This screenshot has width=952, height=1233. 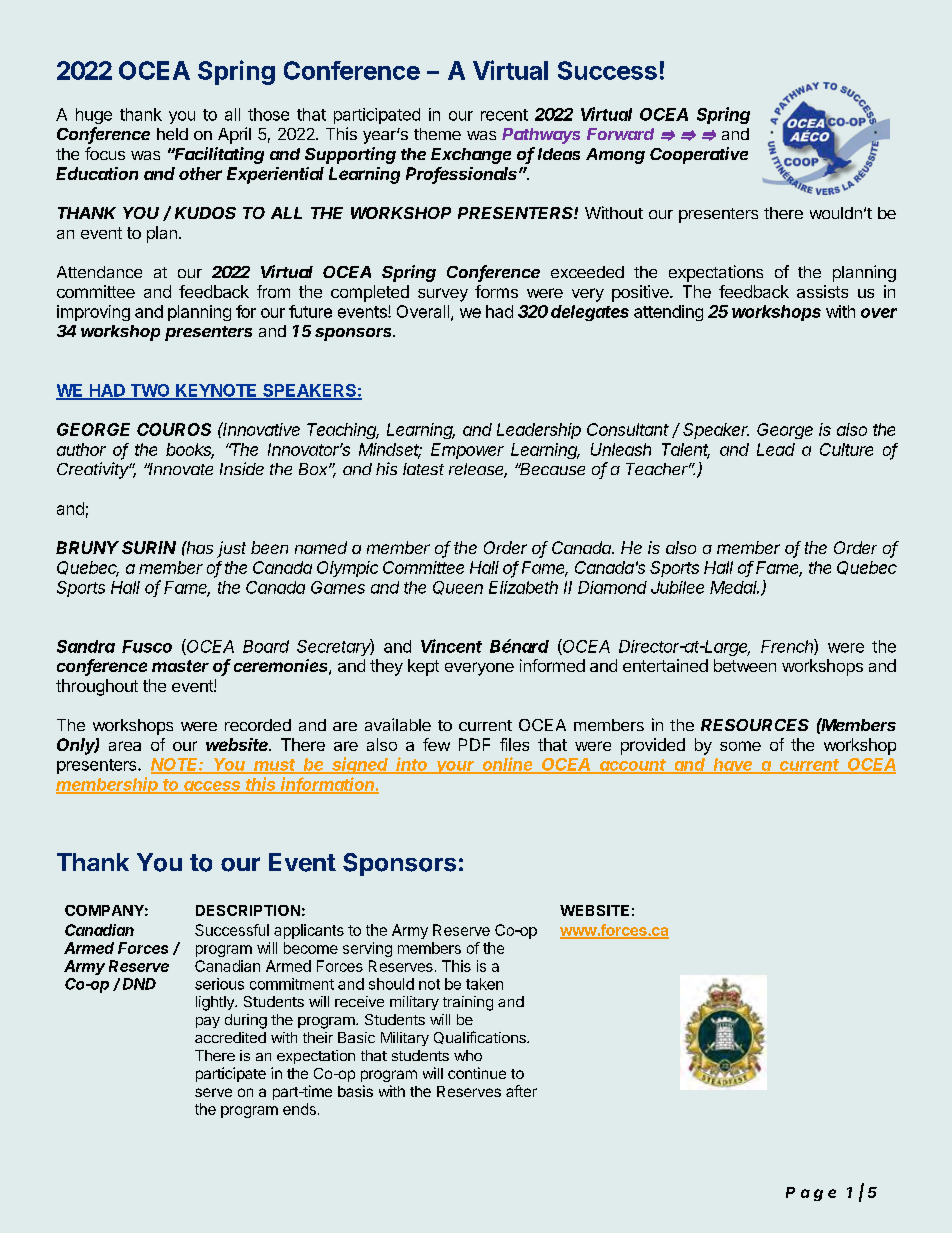 What do you see at coordinates (471, 156) in the screenshot?
I see `Exchange` at bounding box center [471, 156].
